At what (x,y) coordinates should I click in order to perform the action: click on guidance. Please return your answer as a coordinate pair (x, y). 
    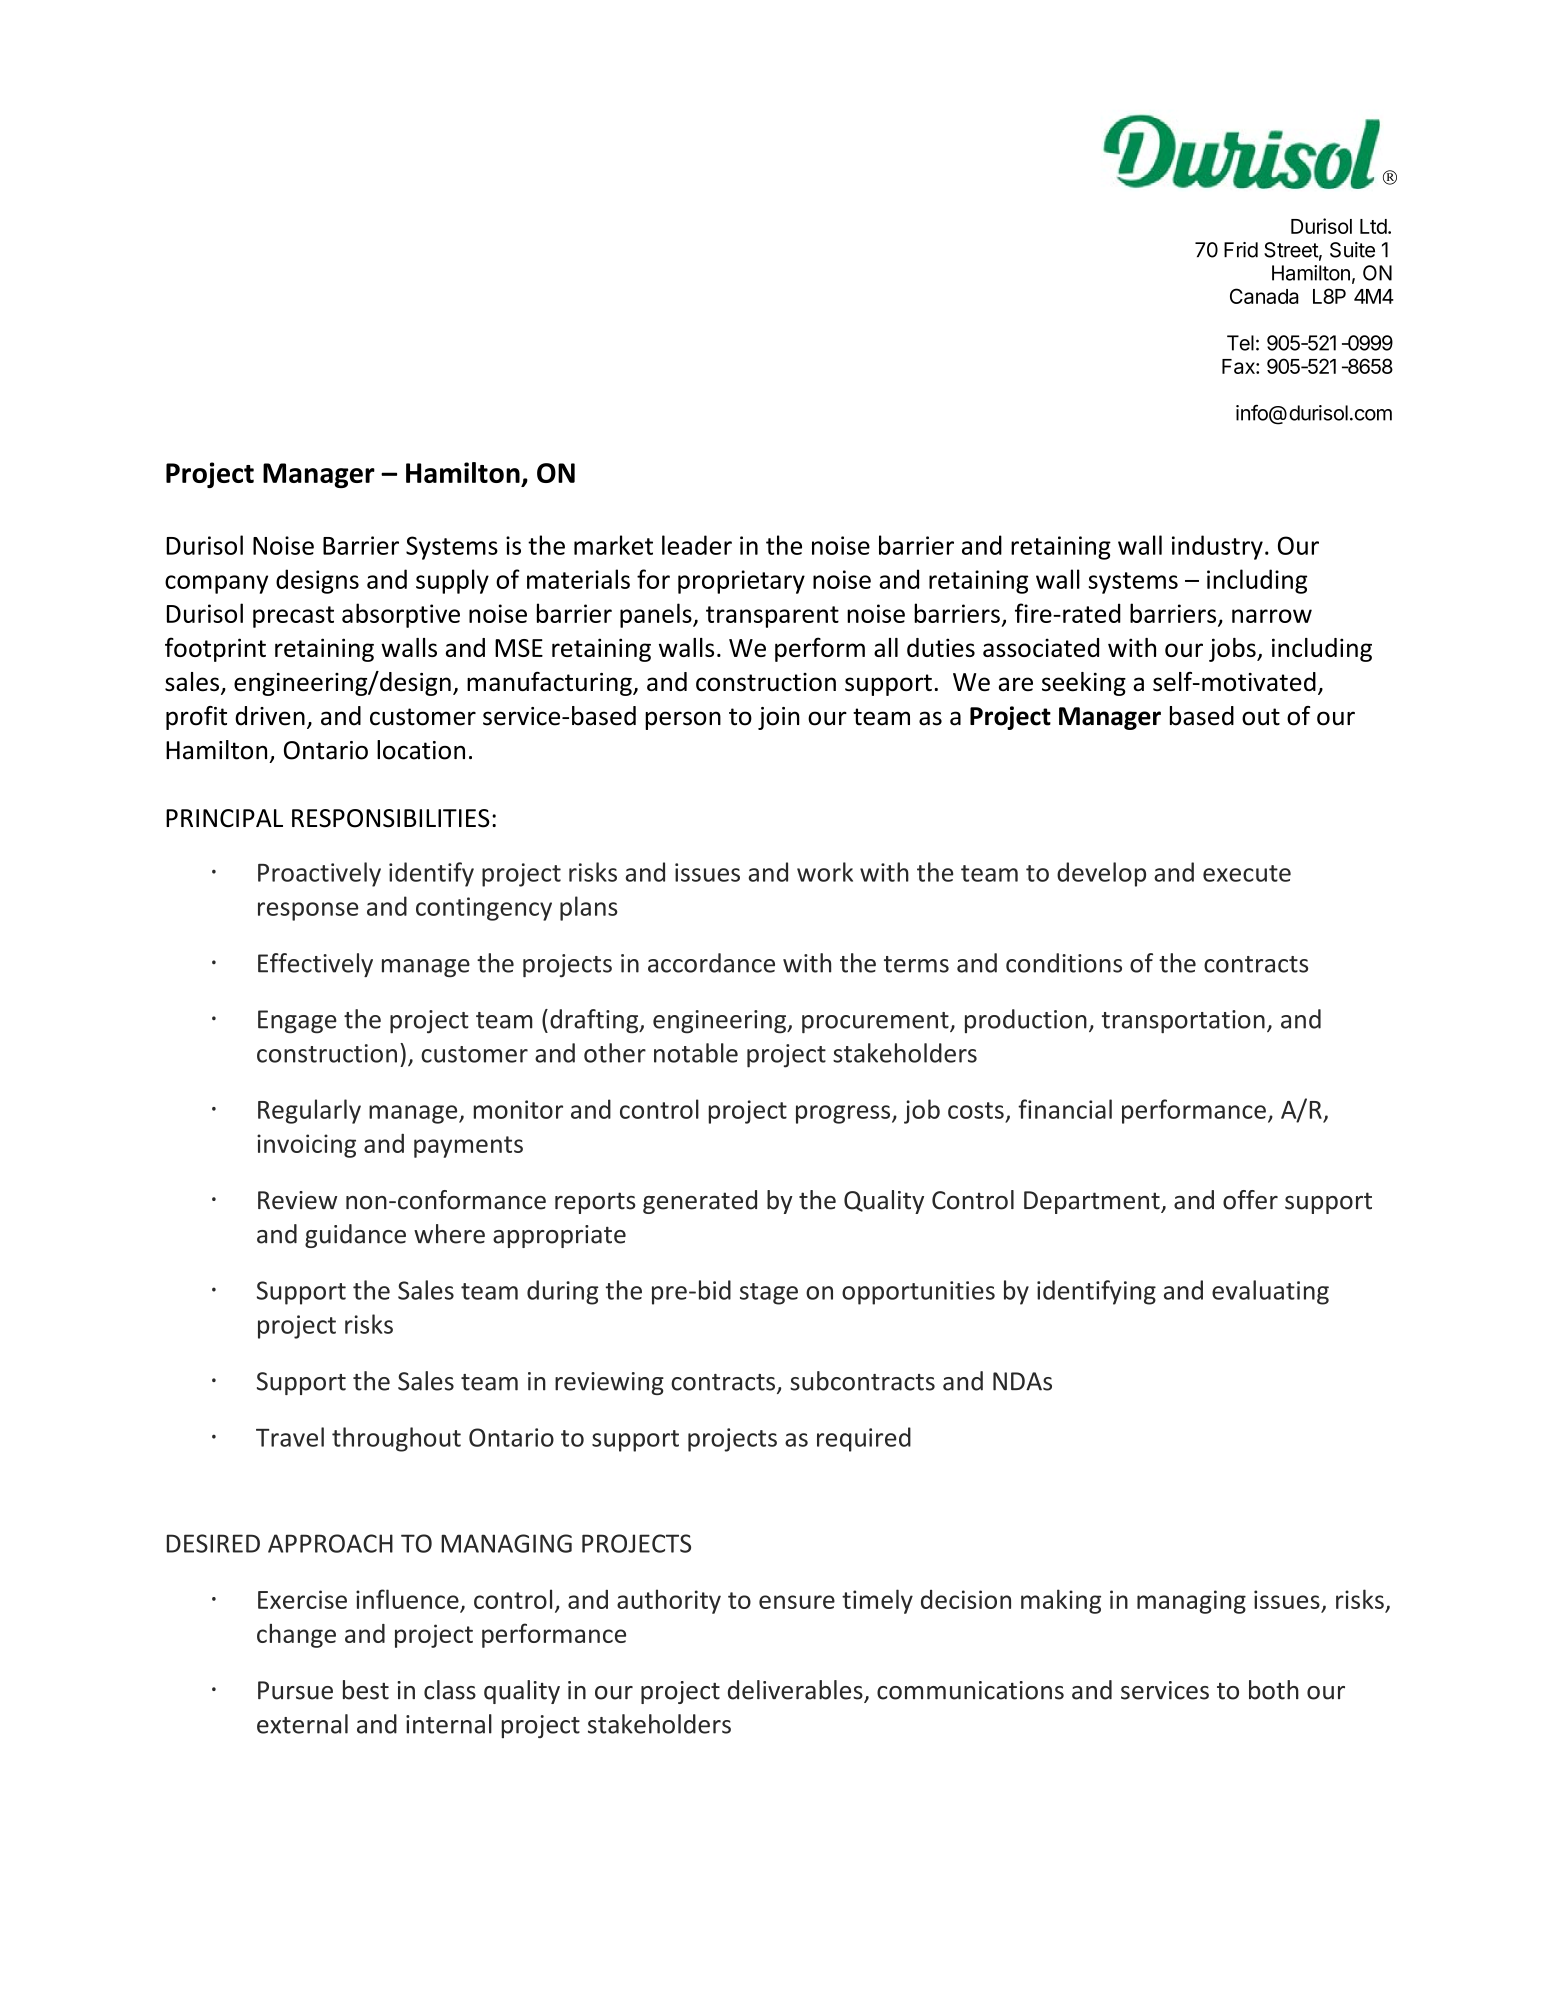
    Looking at the image, I should click on (355, 1236).
